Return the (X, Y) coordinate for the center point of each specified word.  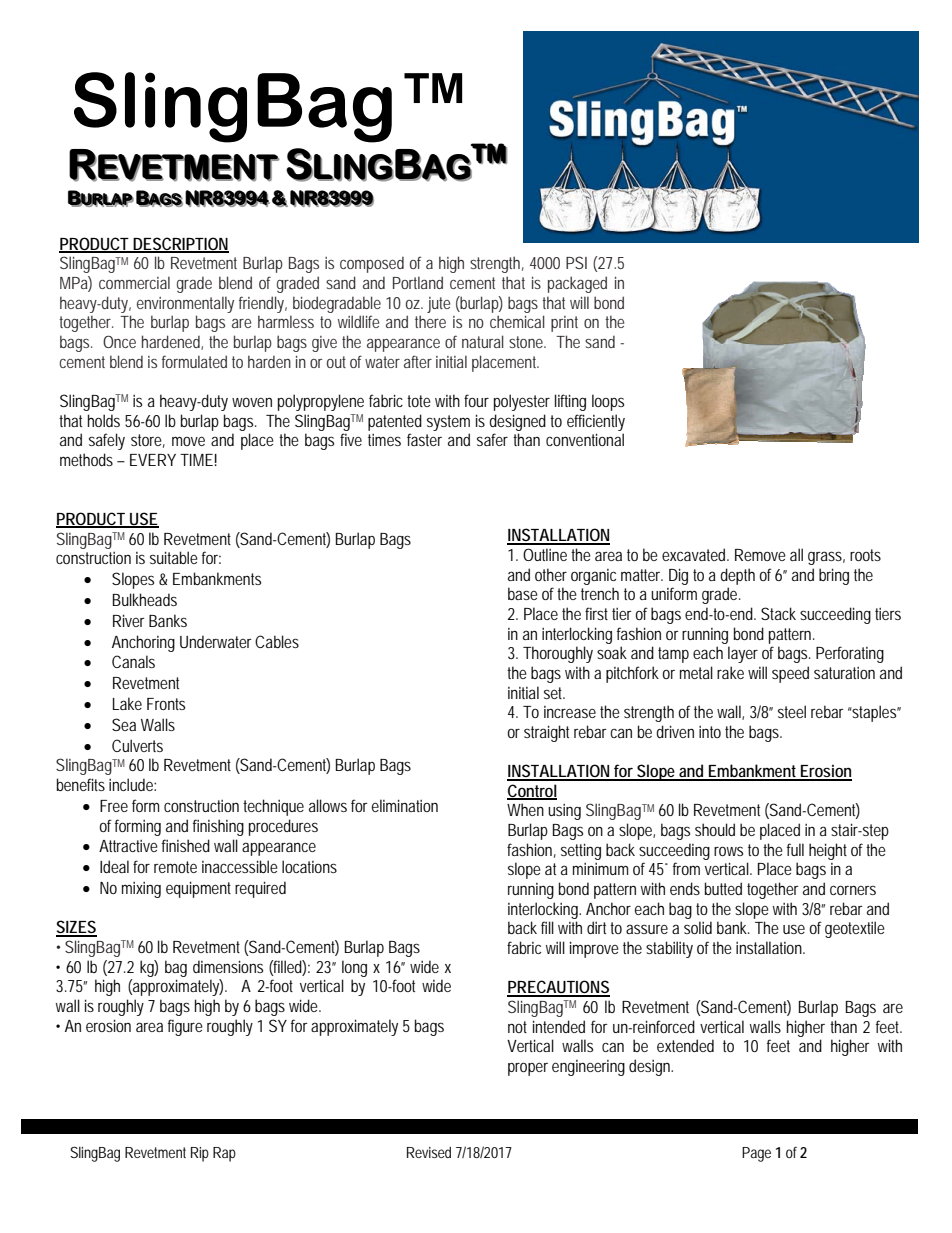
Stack (778, 613)
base (523, 593)
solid (698, 927)
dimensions (228, 966)
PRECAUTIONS (558, 988)
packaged (577, 284)
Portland (418, 282)
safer (492, 439)
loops (608, 402)
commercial (134, 282)
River (129, 620)
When (525, 809)
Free (114, 806)
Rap (224, 1154)
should (715, 829)
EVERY (153, 460)
